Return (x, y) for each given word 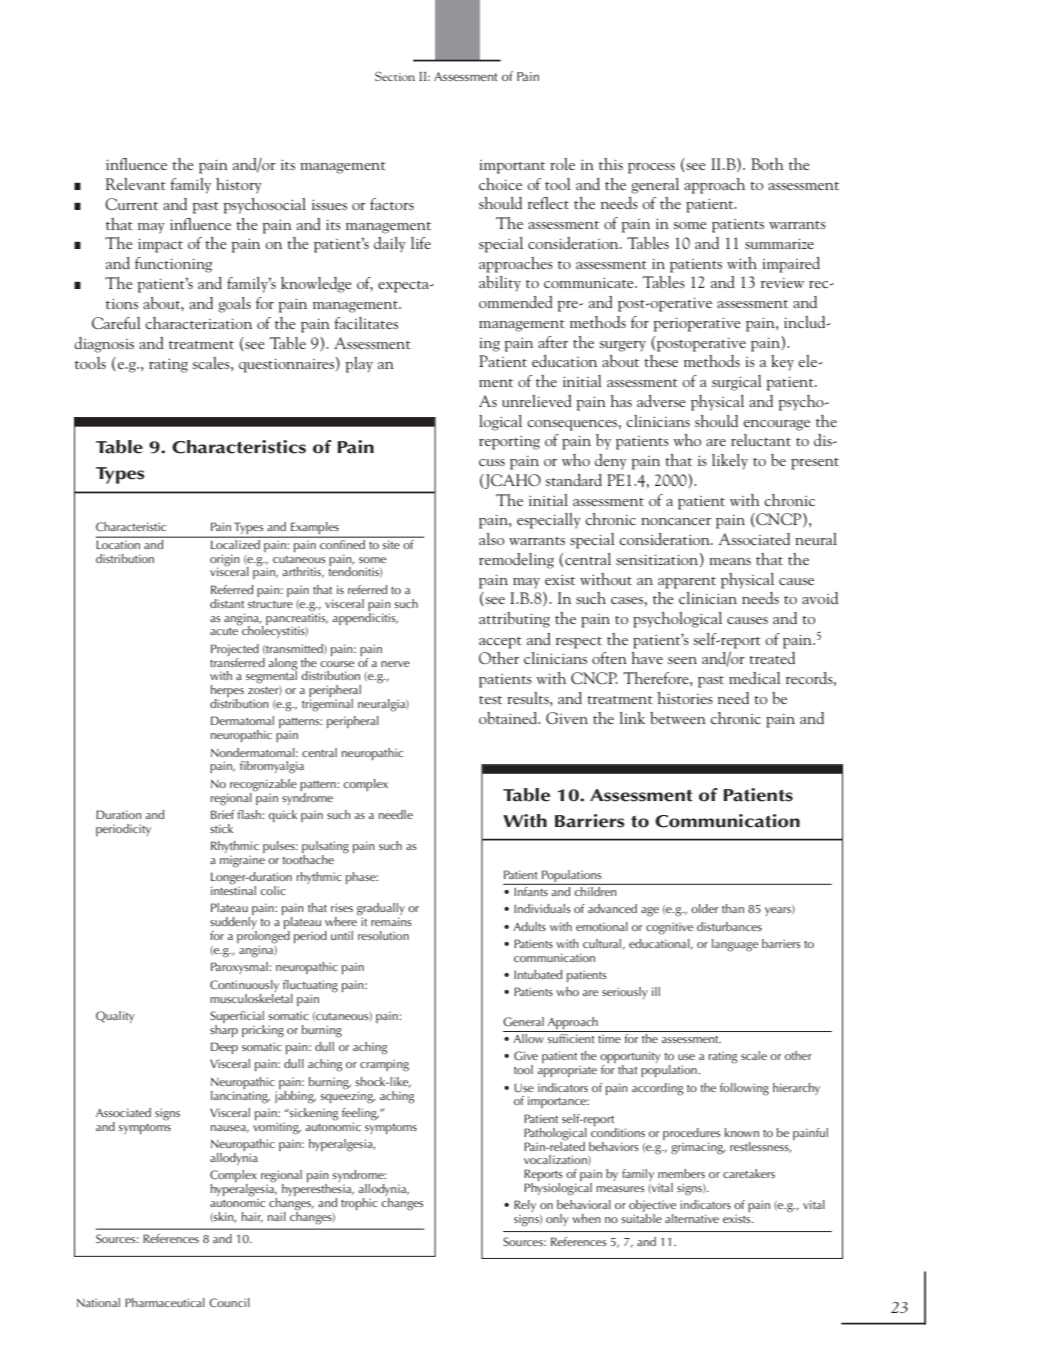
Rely (525, 1207)
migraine (242, 861)
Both (767, 164)
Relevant (136, 184)
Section (395, 76)
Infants (531, 890)
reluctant (761, 440)
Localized (235, 543)
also (491, 539)
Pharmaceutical (165, 1302)
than (733, 908)
